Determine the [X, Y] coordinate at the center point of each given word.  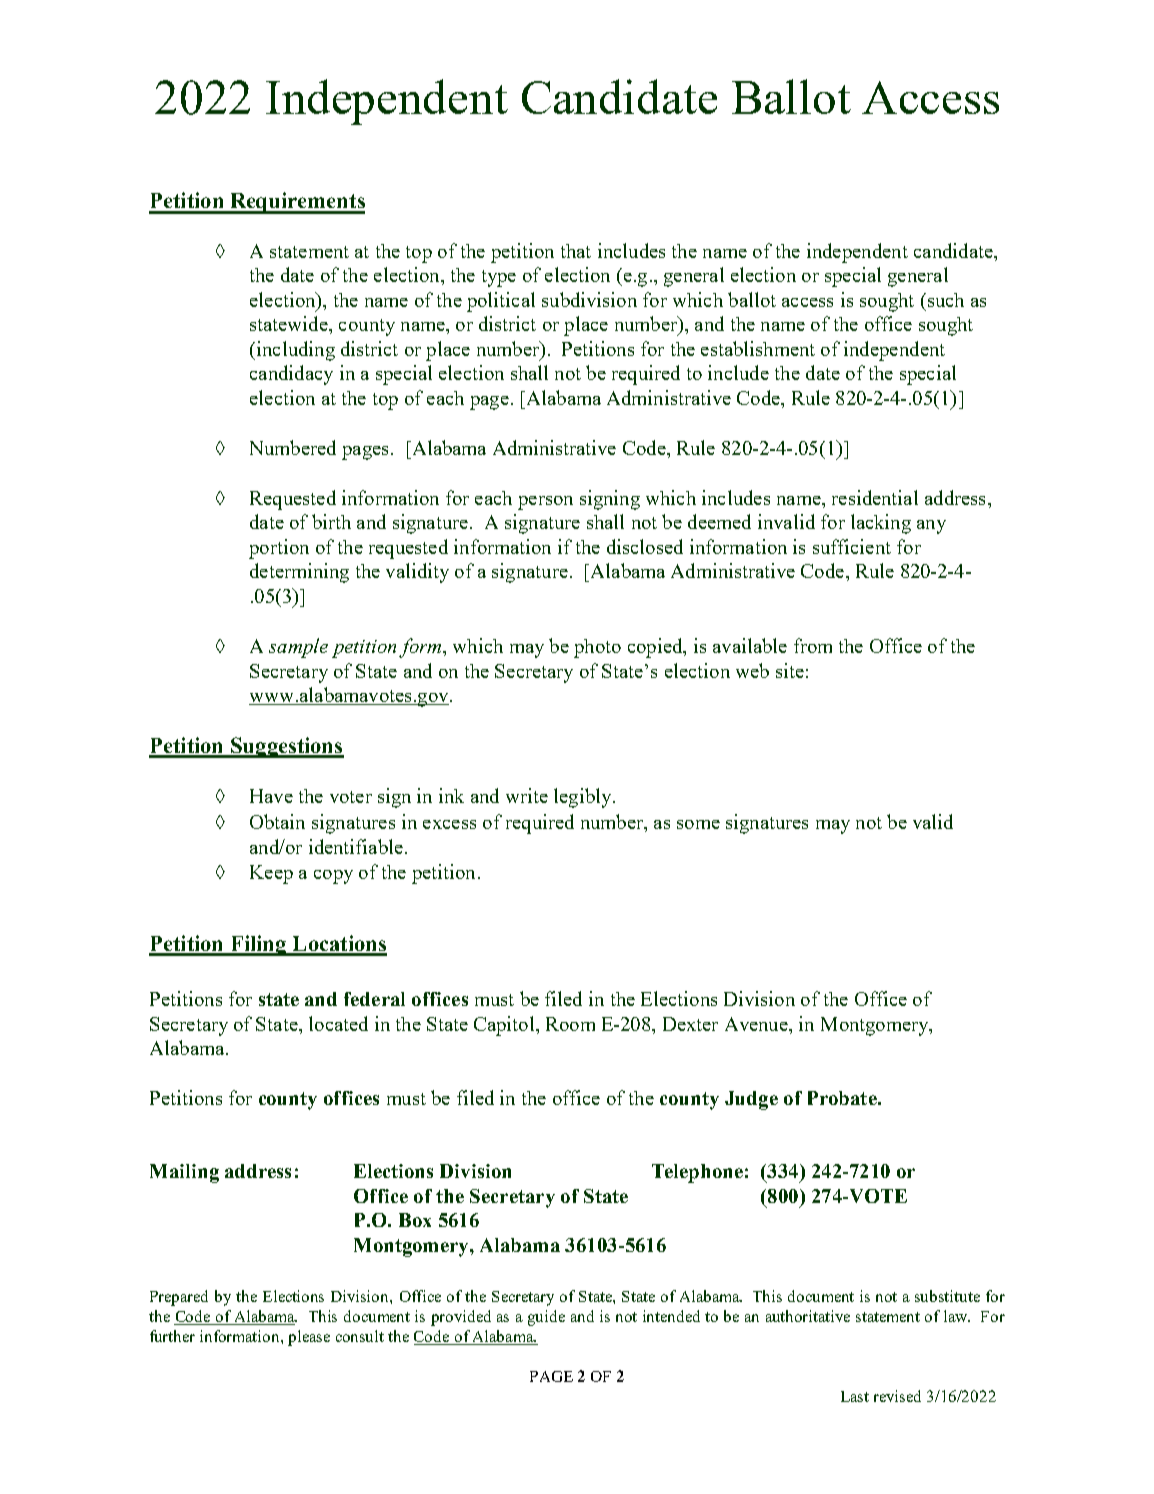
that [576, 251]
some [698, 824]
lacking [881, 524]
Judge [751, 1100]
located [338, 1023]
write [527, 795]
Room [570, 1024]
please [309, 1338]
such [944, 300]
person [545, 503]
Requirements [296, 203]
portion [279, 549]
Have [271, 796]
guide [546, 1318]
